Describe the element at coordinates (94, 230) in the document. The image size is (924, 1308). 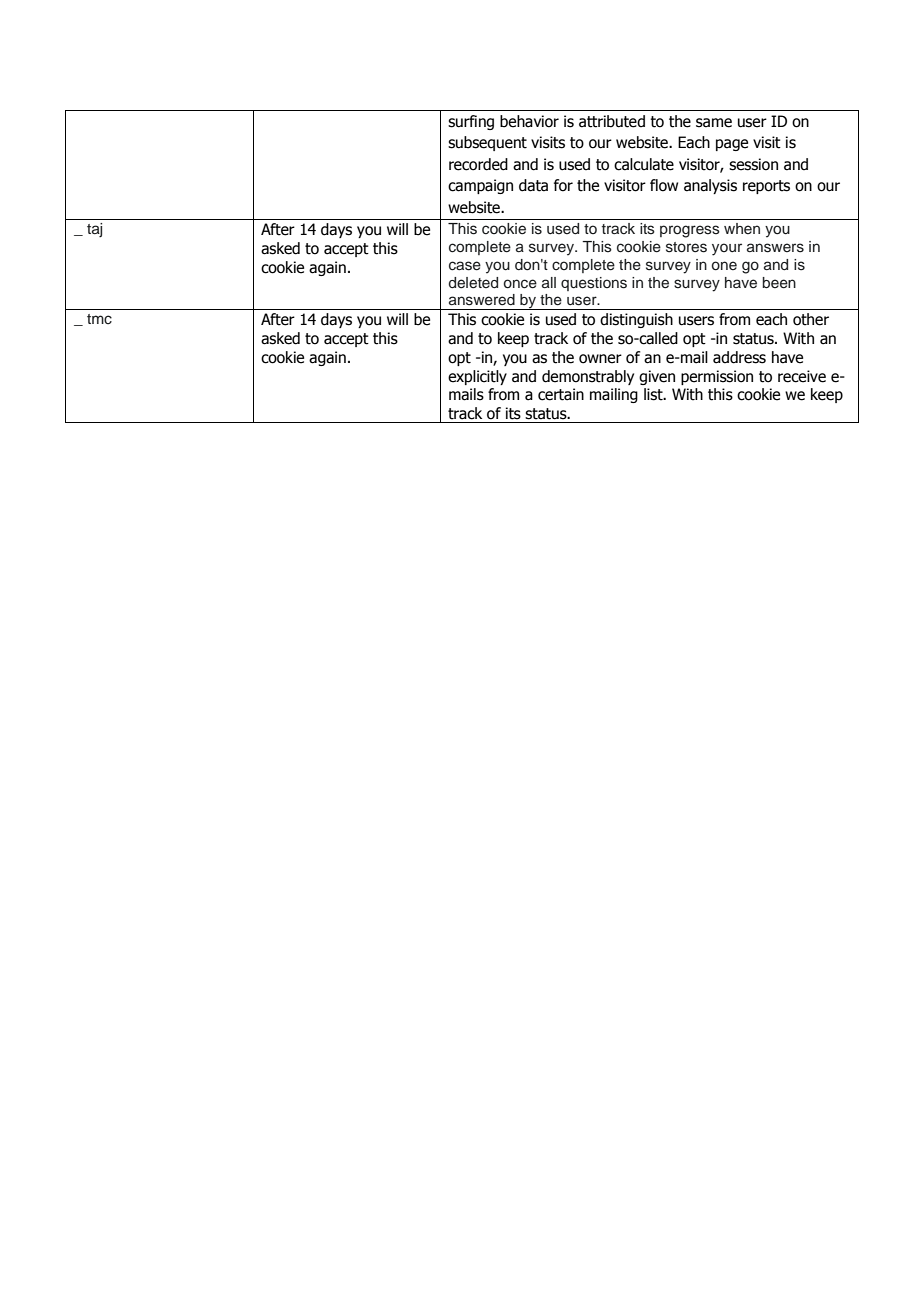
I see `taj` at that location.
